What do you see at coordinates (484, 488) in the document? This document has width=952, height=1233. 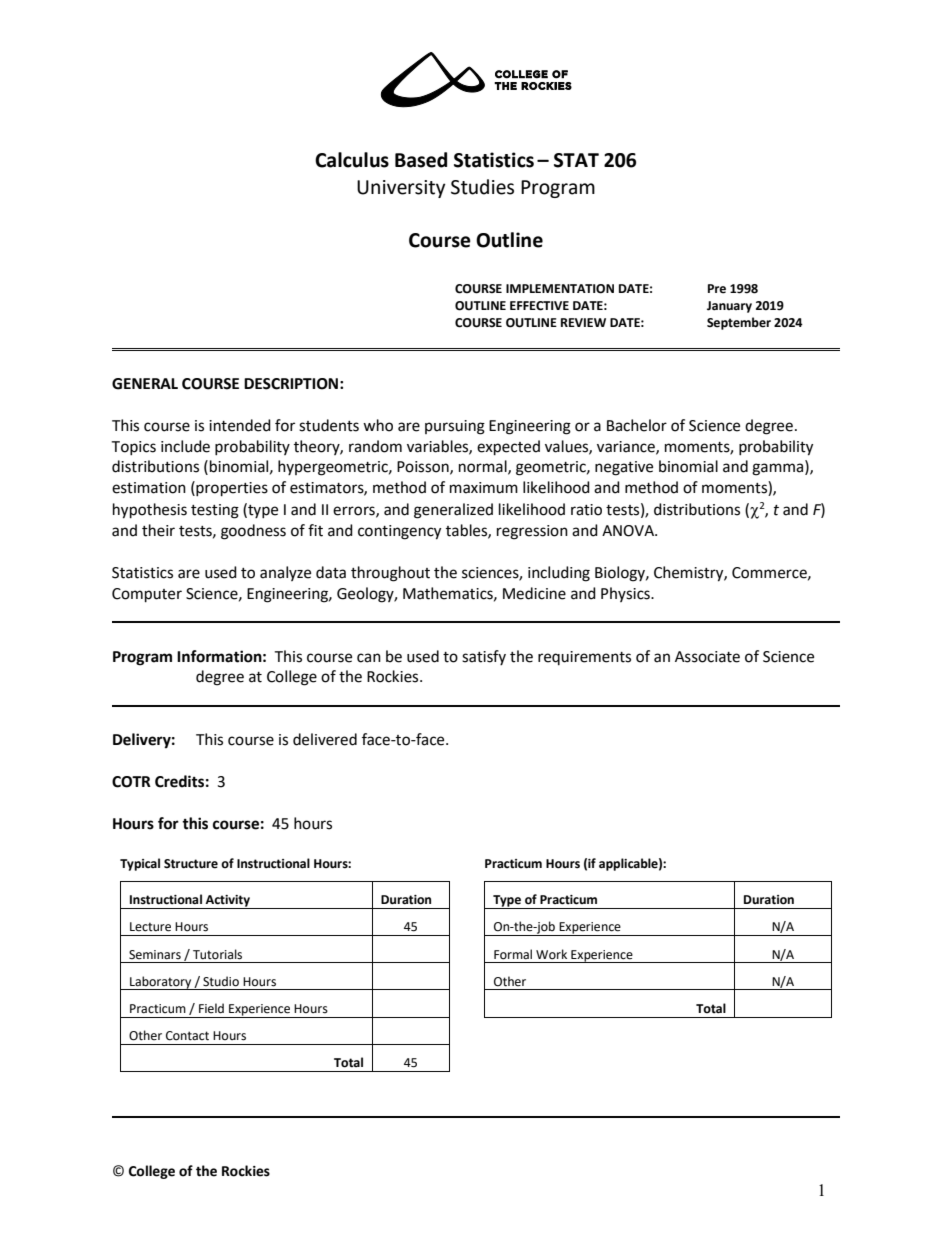 I see `maximum` at bounding box center [484, 488].
